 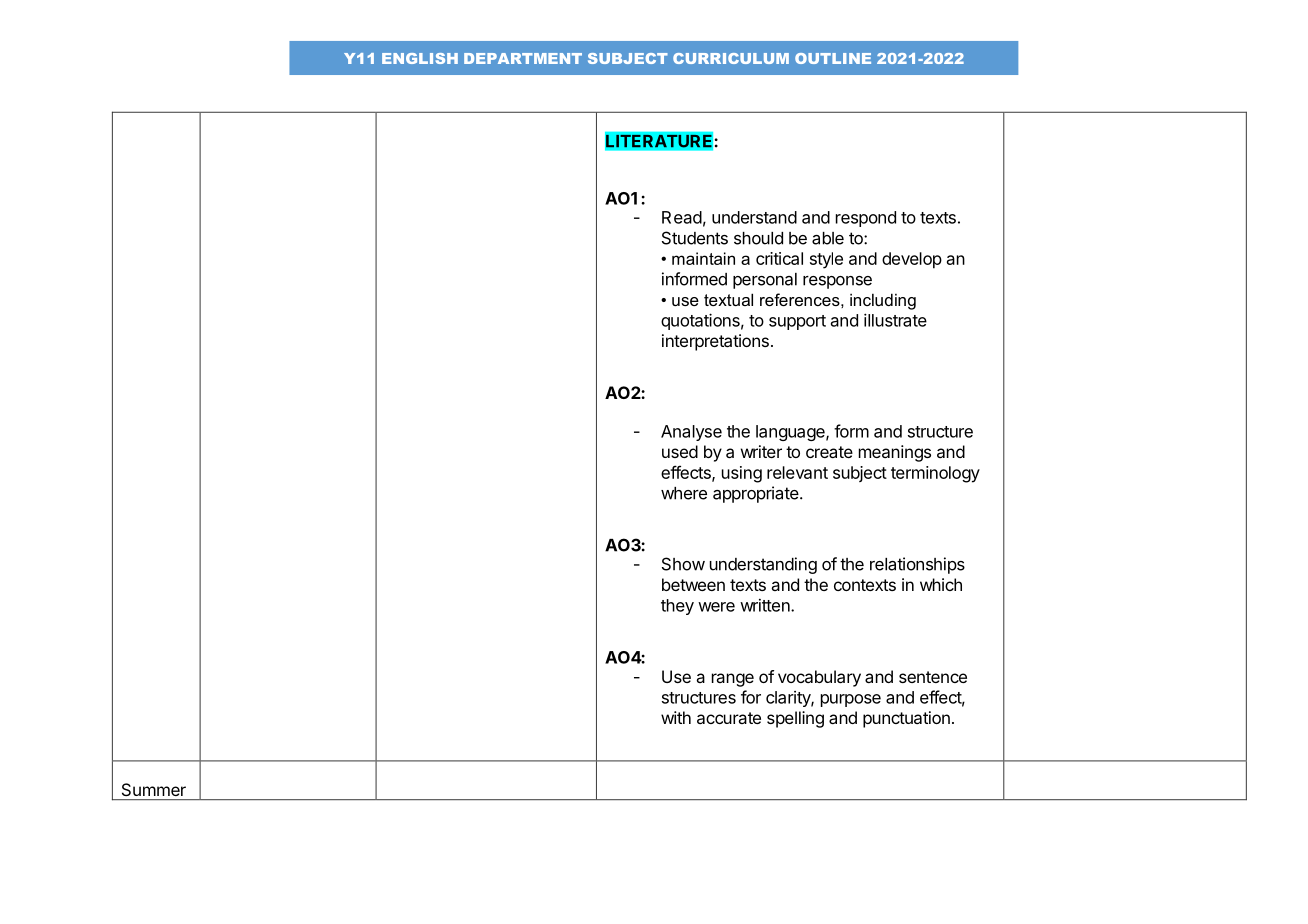 I want to click on textual, so click(x=728, y=299).
